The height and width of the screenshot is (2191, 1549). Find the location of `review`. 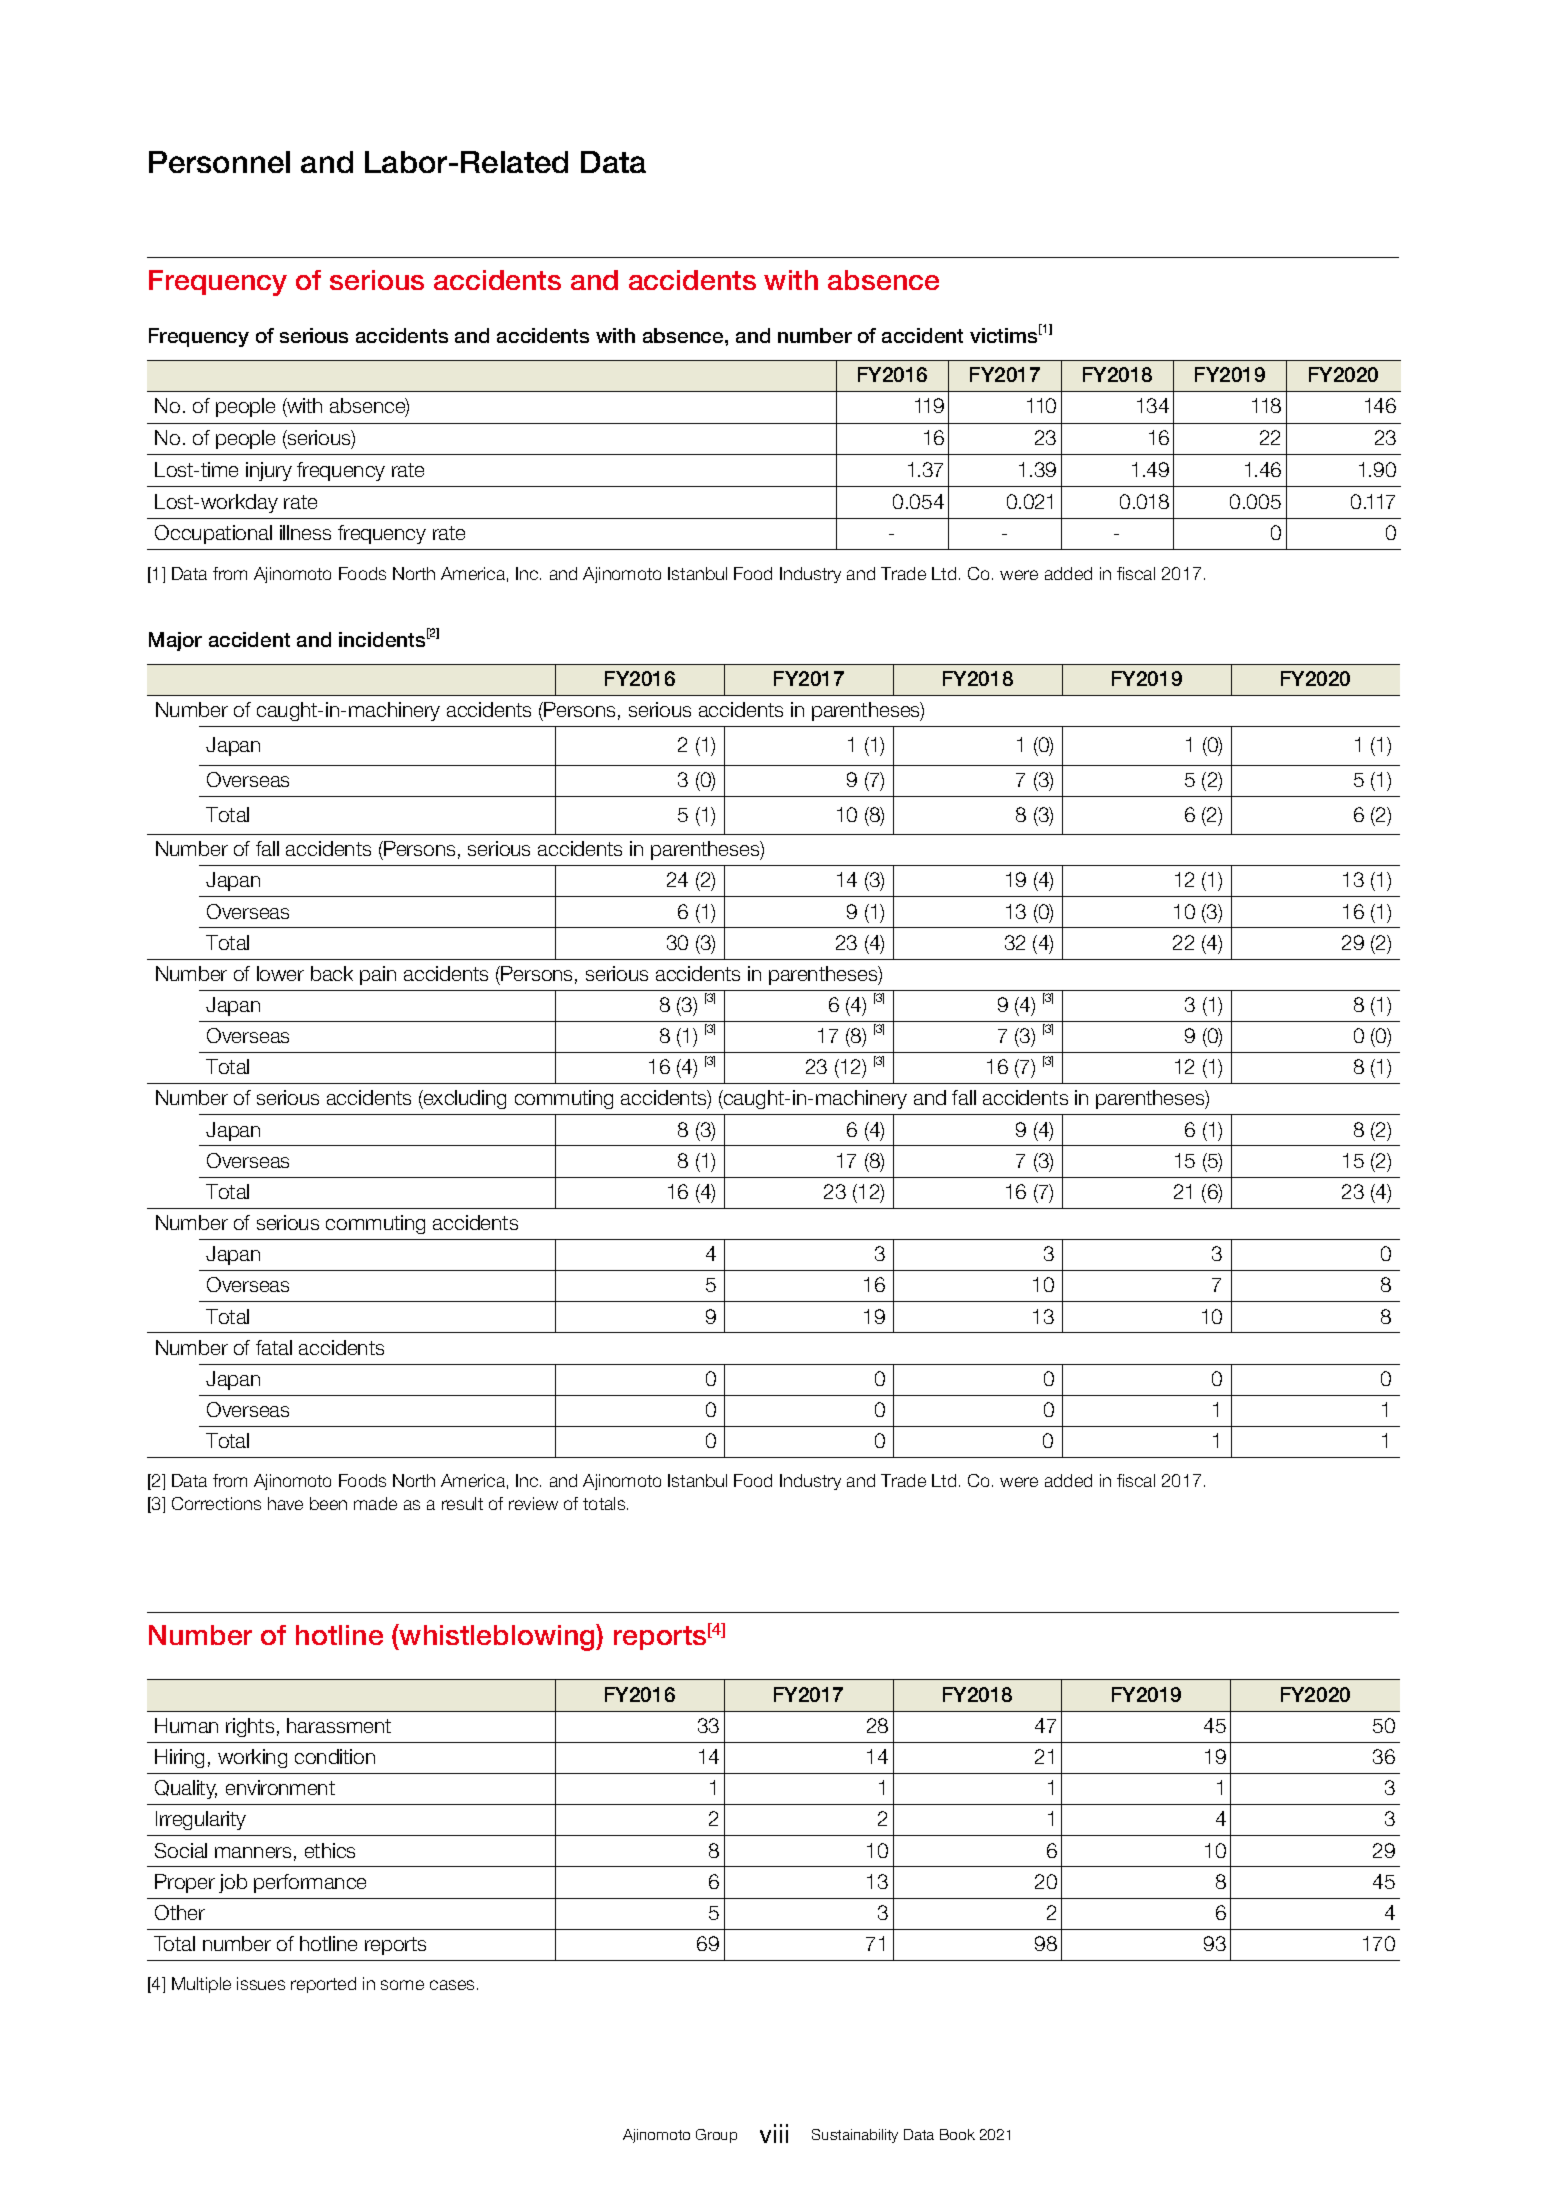

review is located at coordinates (533, 1503).
